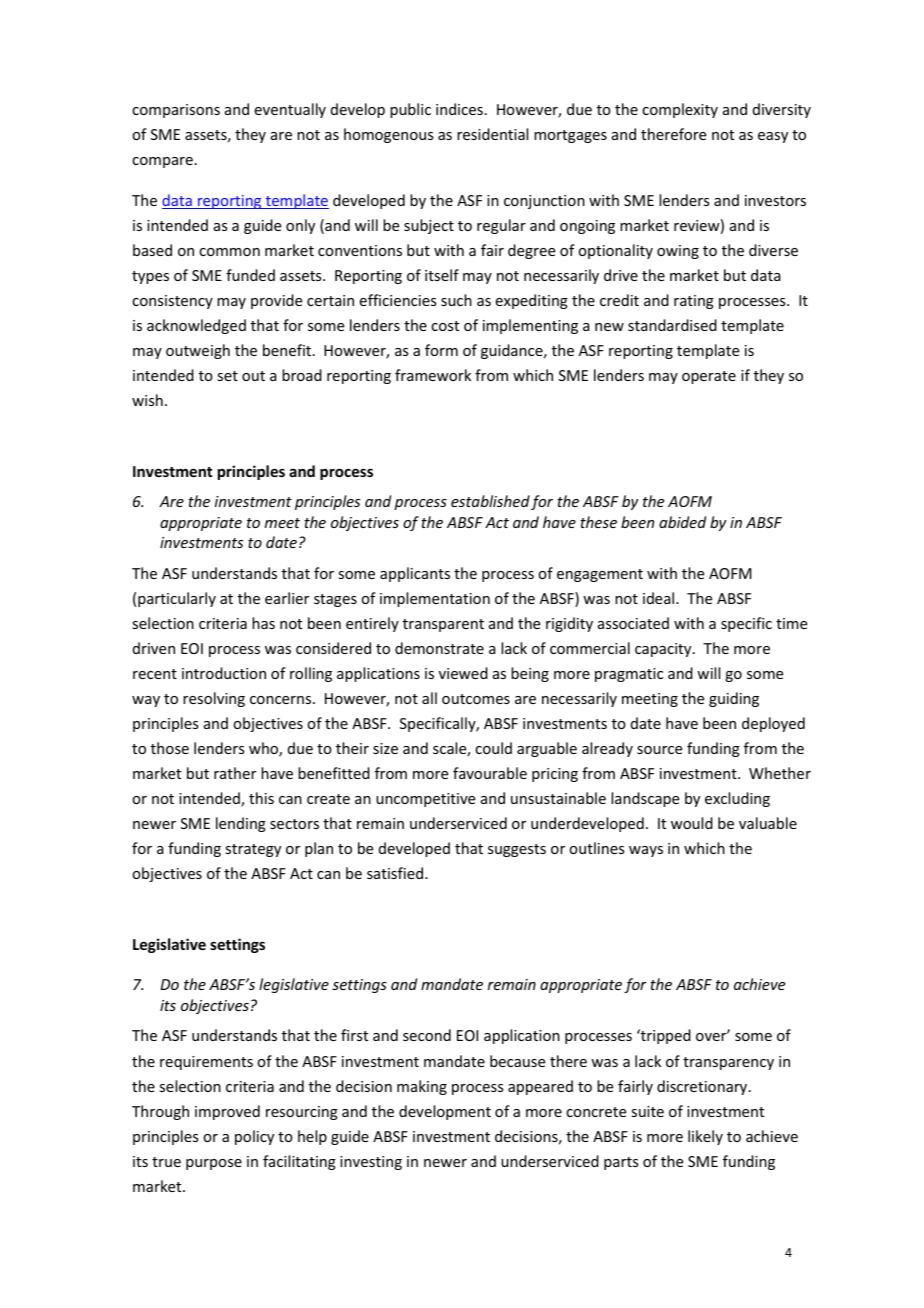  I want to click on residential, so click(492, 134).
